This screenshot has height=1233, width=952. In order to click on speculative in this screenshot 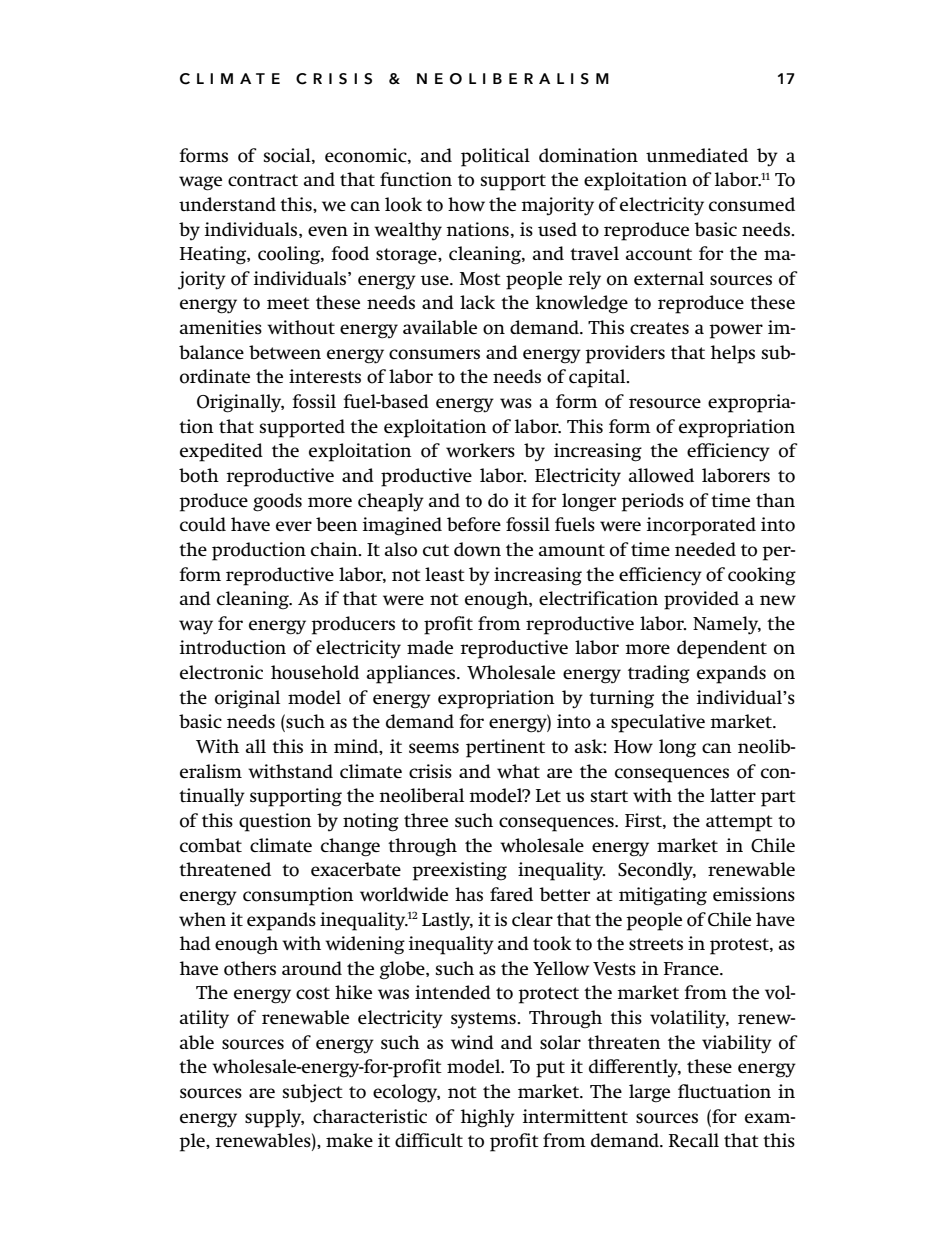, I will do `click(658, 723)`.
